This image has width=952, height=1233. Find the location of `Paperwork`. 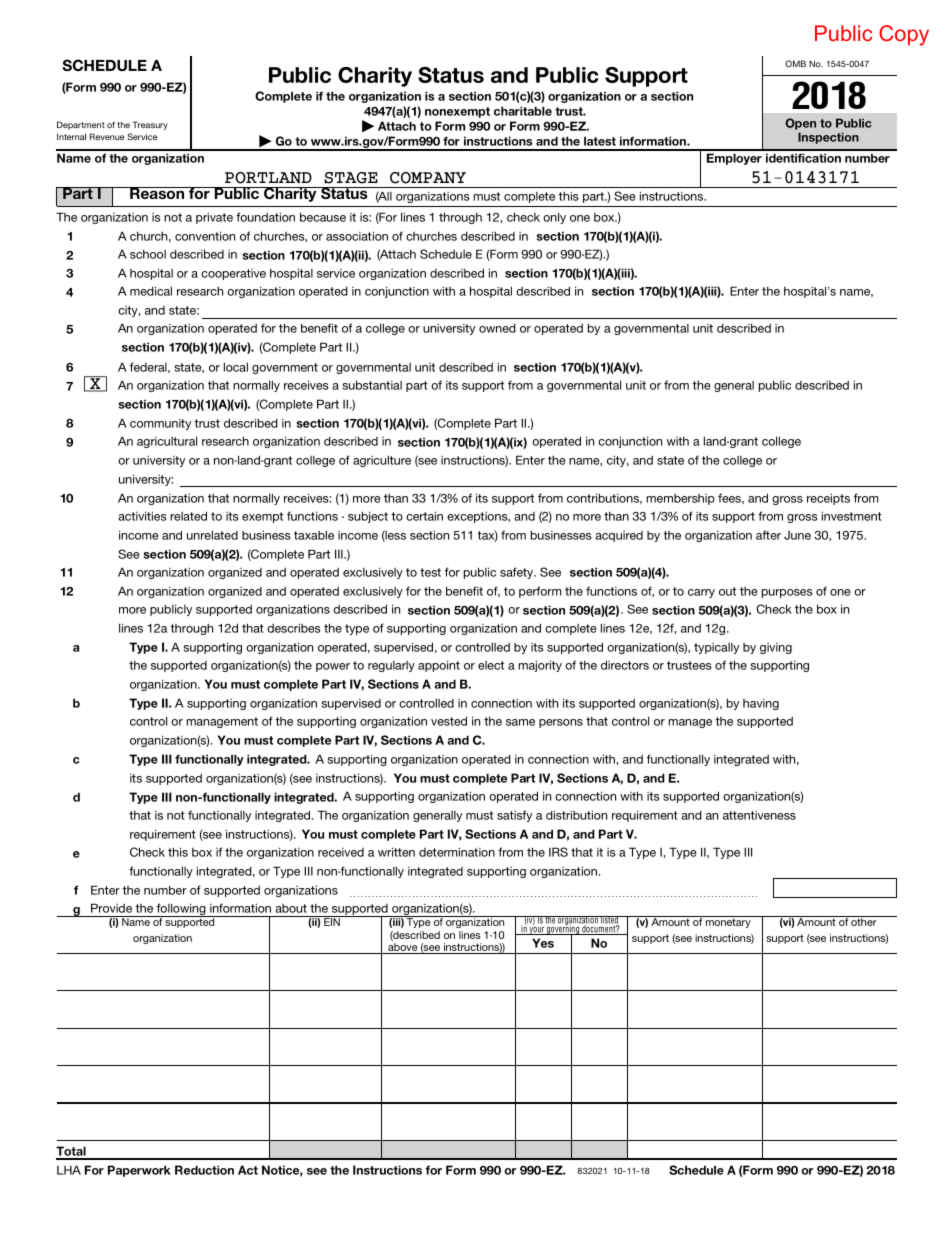

Paperwork is located at coordinates (139, 1171).
